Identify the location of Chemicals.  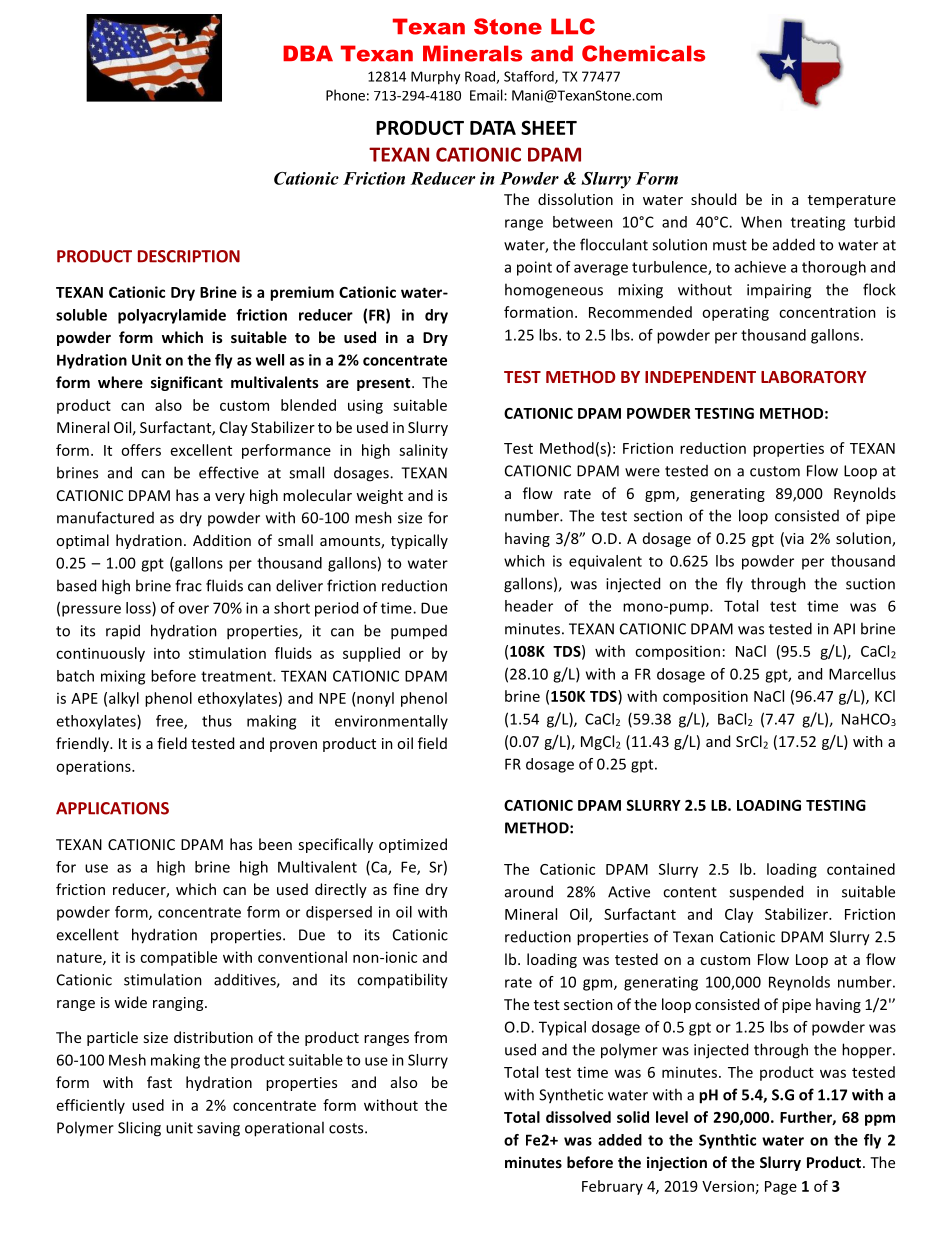
(643, 53).
